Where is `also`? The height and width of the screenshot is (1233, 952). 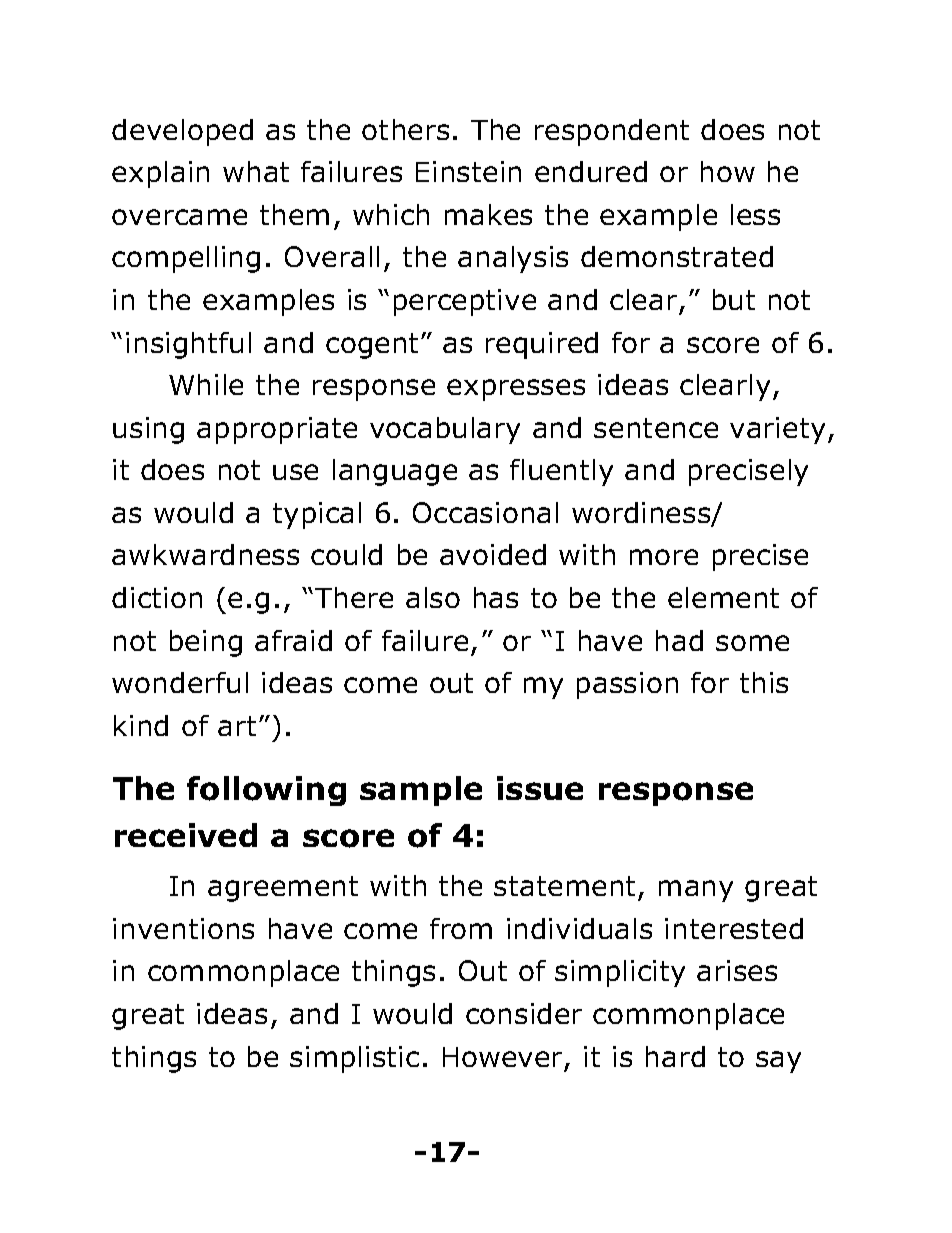 also is located at coordinates (433, 597).
